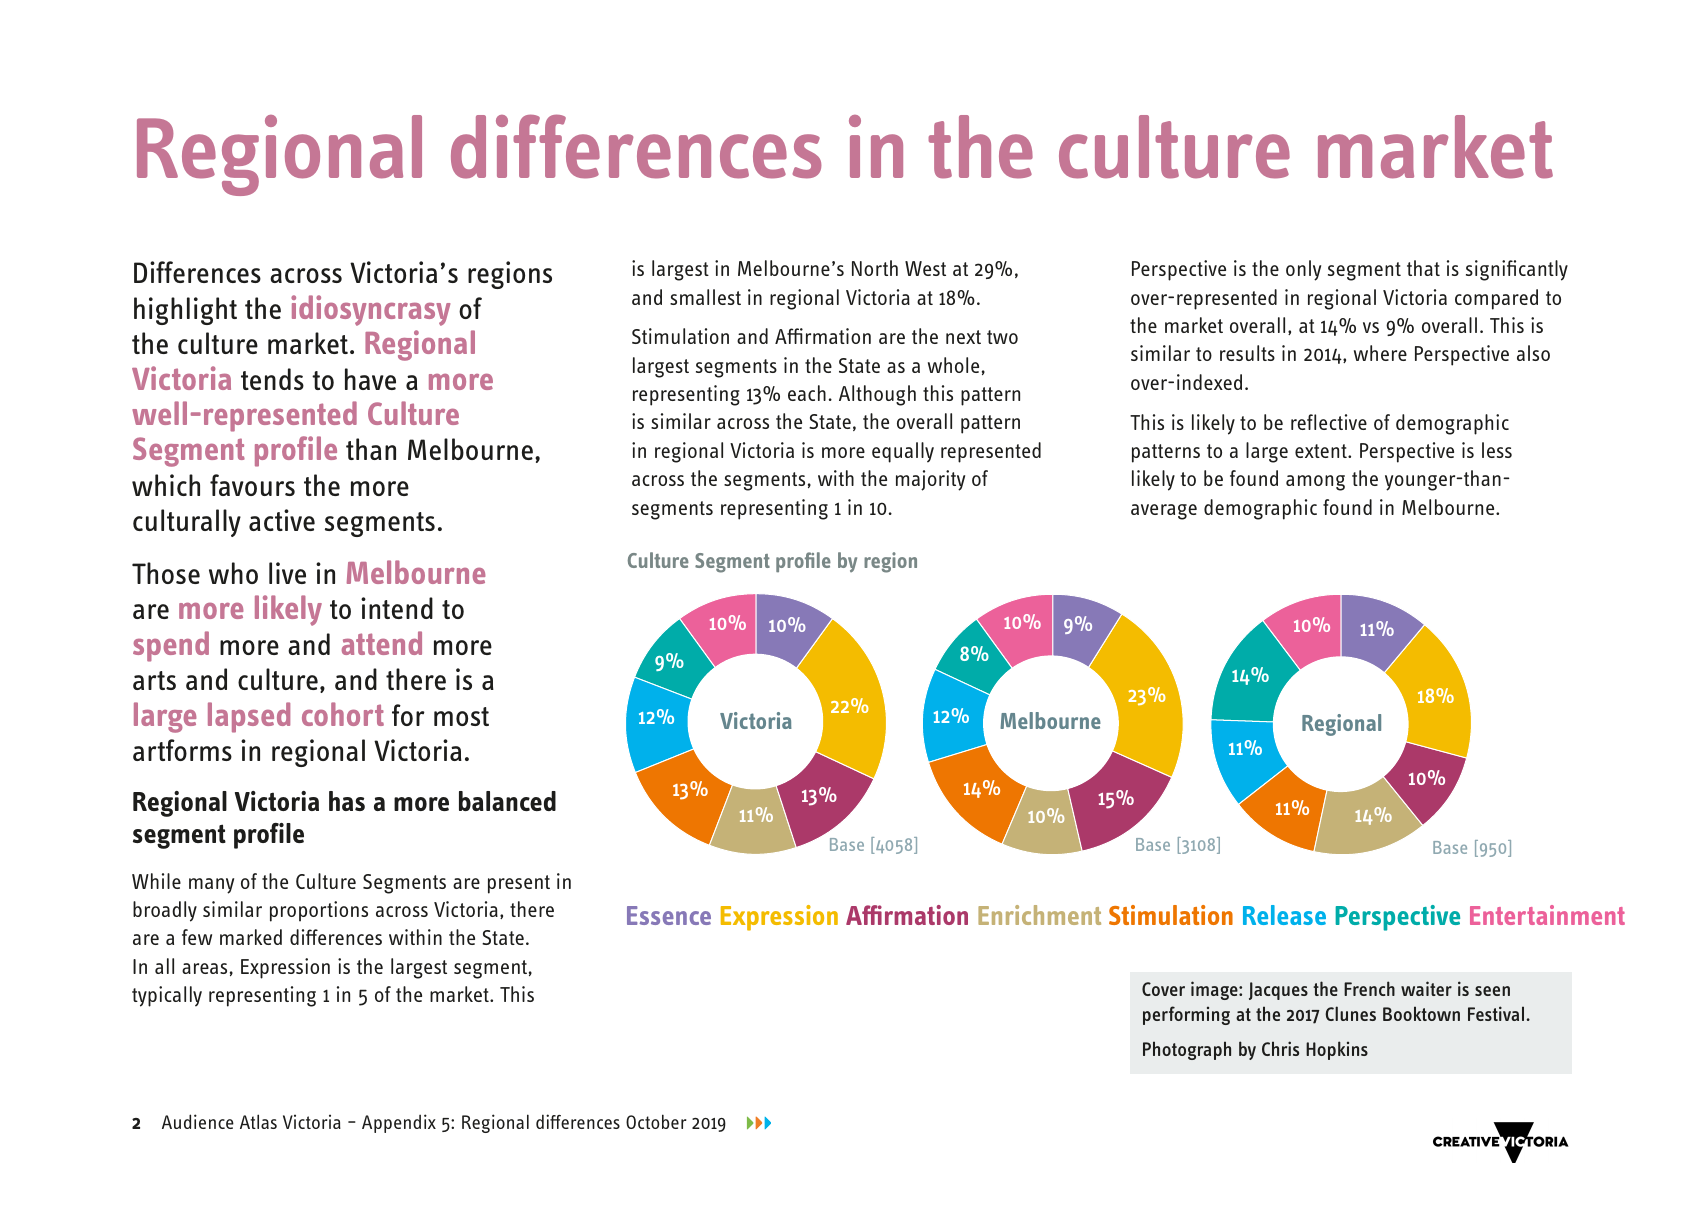 The height and width of the screenshot is (1205, 1704). I want to click on that, so click(1423, 268).
